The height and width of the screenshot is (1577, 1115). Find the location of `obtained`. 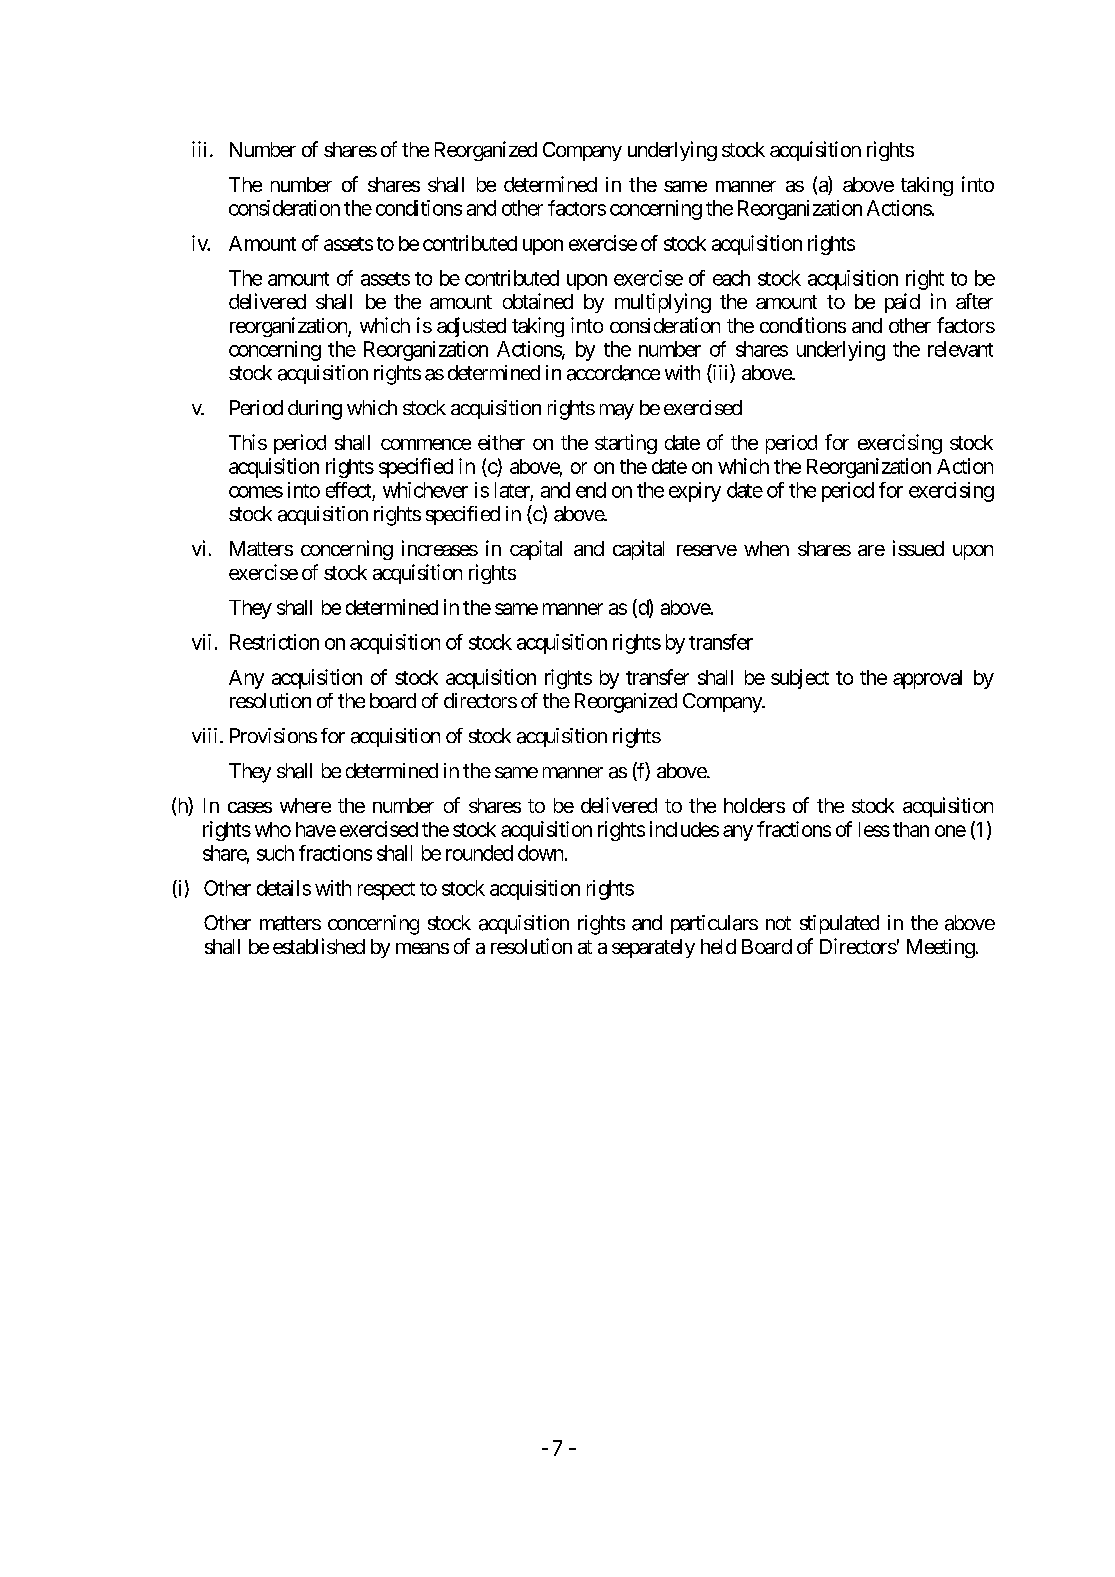

obtained is located at coordinates (538, 301).
